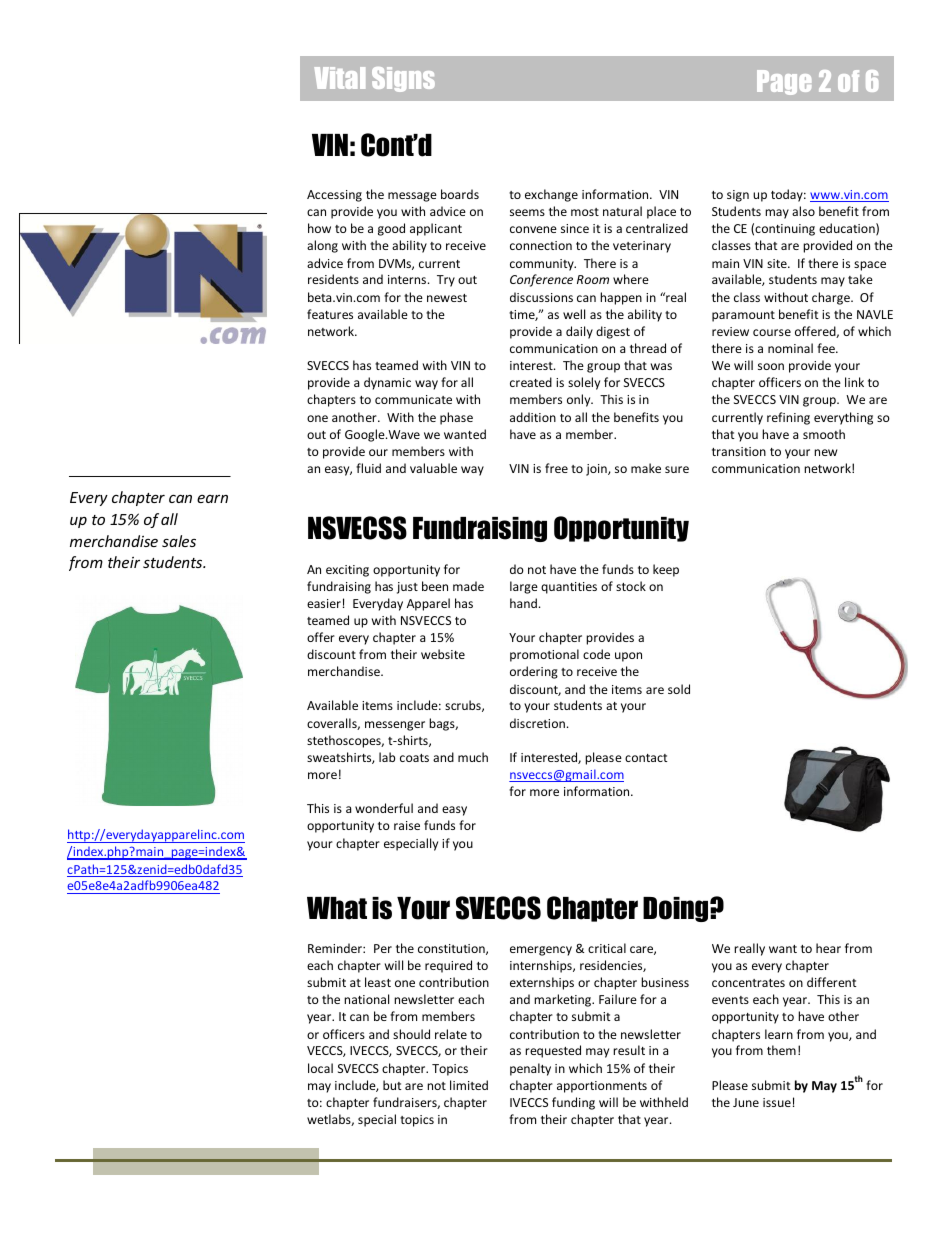 This screenshot has height=1233, width=952. What do you see at coordinates (384, 808) in the screenshot?
I see `wonderful` at bounding box center [384, 808].
